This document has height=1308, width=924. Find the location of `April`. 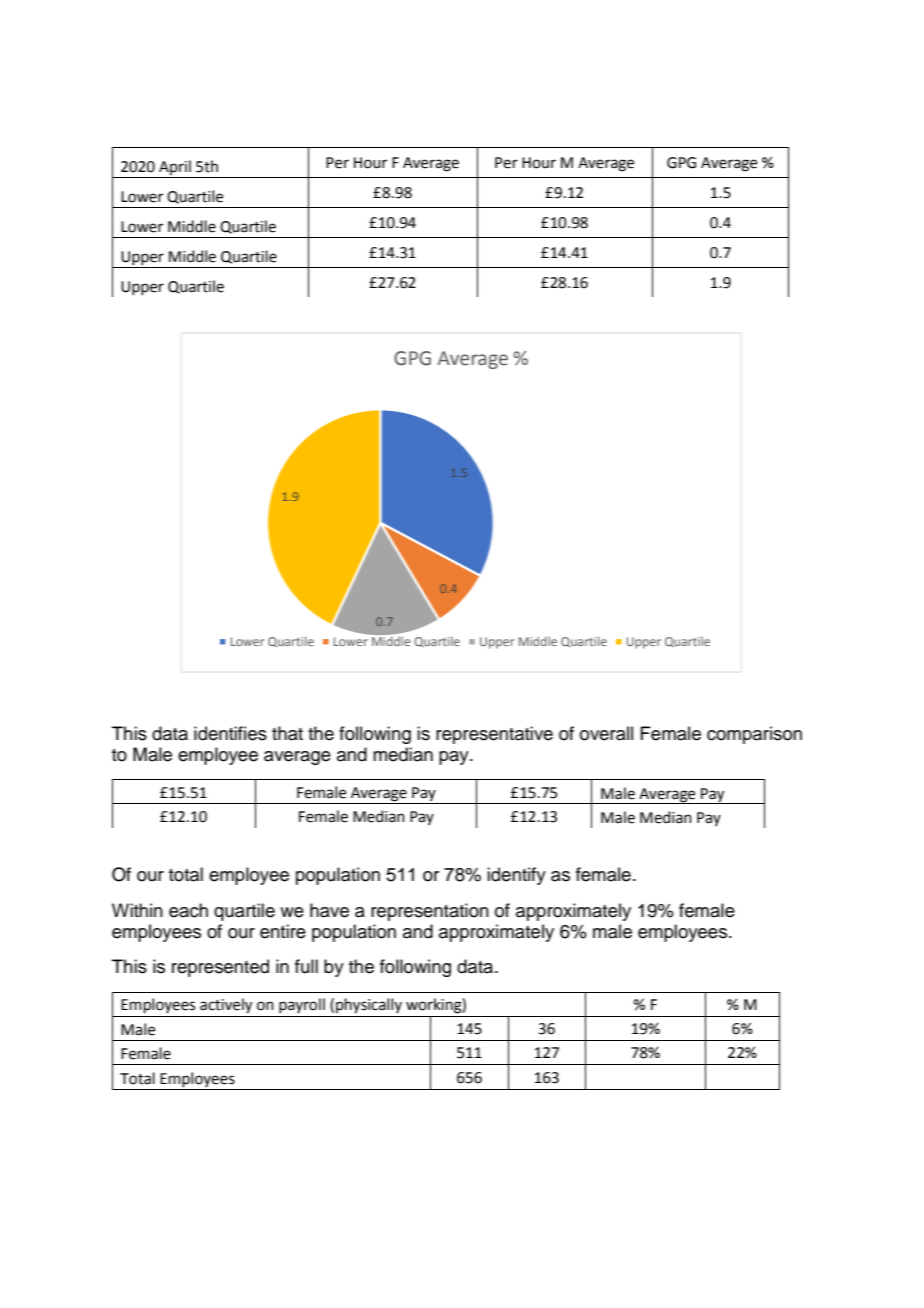

April is located at coordinates (175, 169).
